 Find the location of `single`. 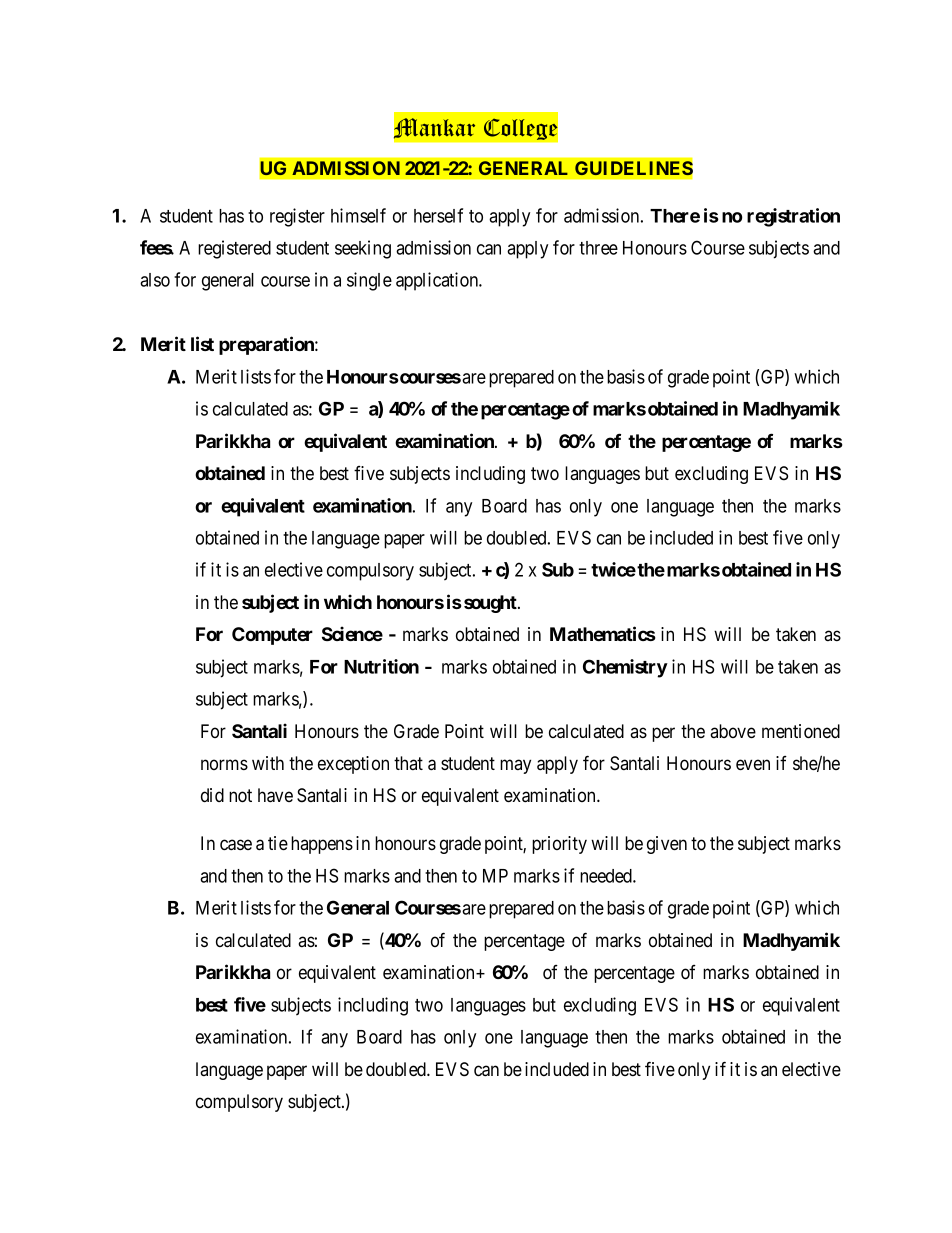

single is located at coordinates (369, 281).
